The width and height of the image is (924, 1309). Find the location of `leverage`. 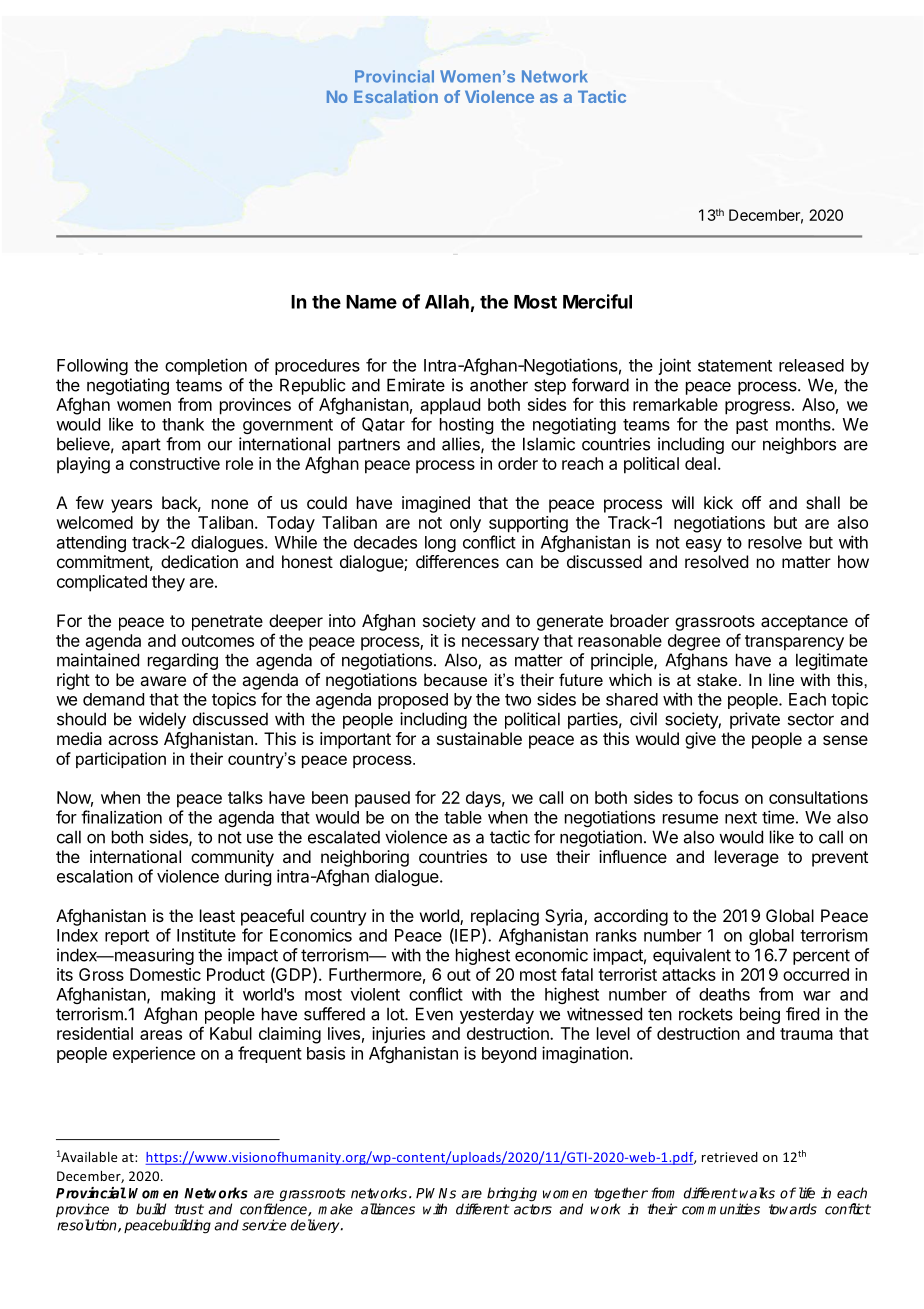

leverage is located at coordinates (747, 858).
